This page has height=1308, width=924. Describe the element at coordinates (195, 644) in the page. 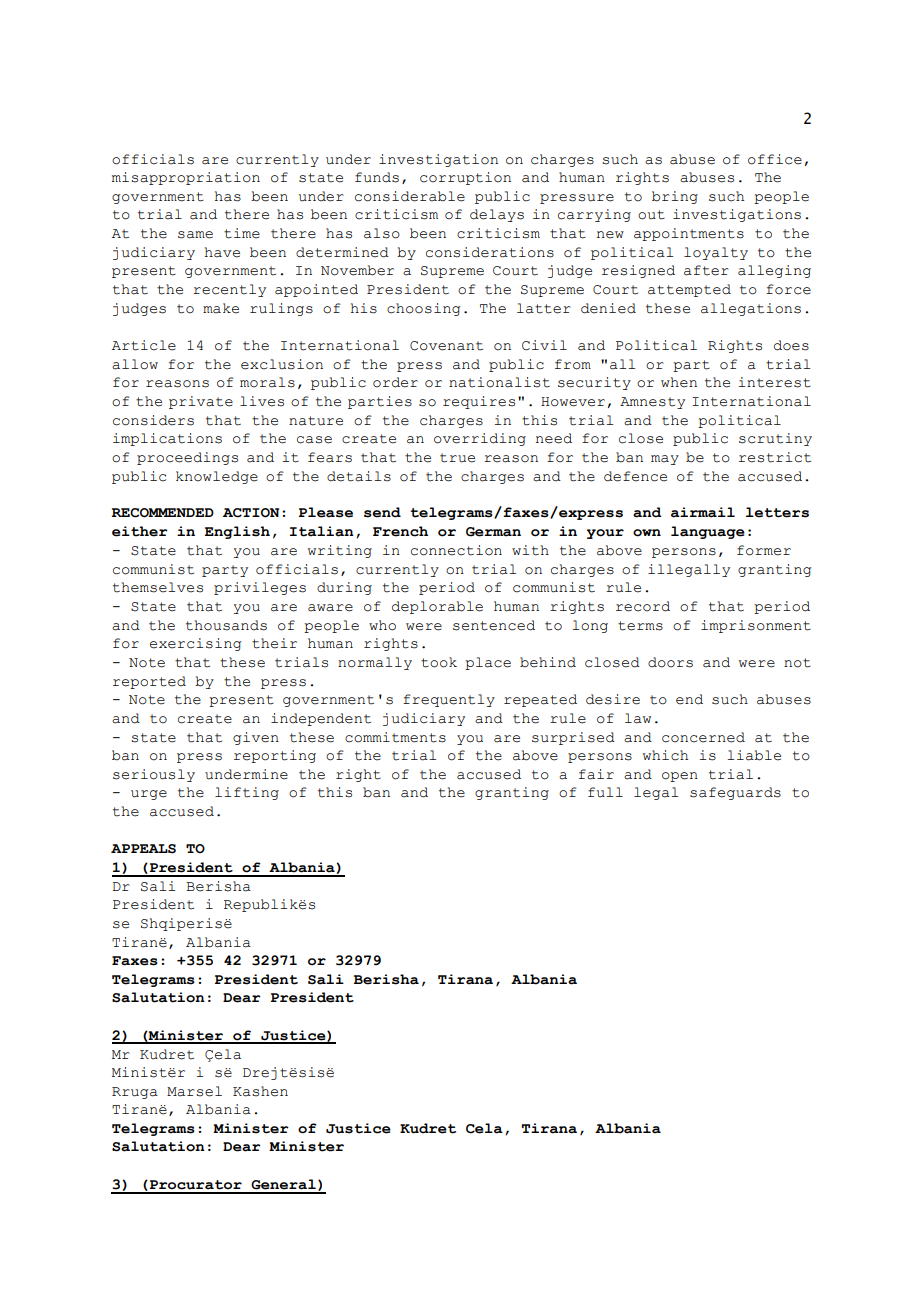

I see `exercising` at that location.
